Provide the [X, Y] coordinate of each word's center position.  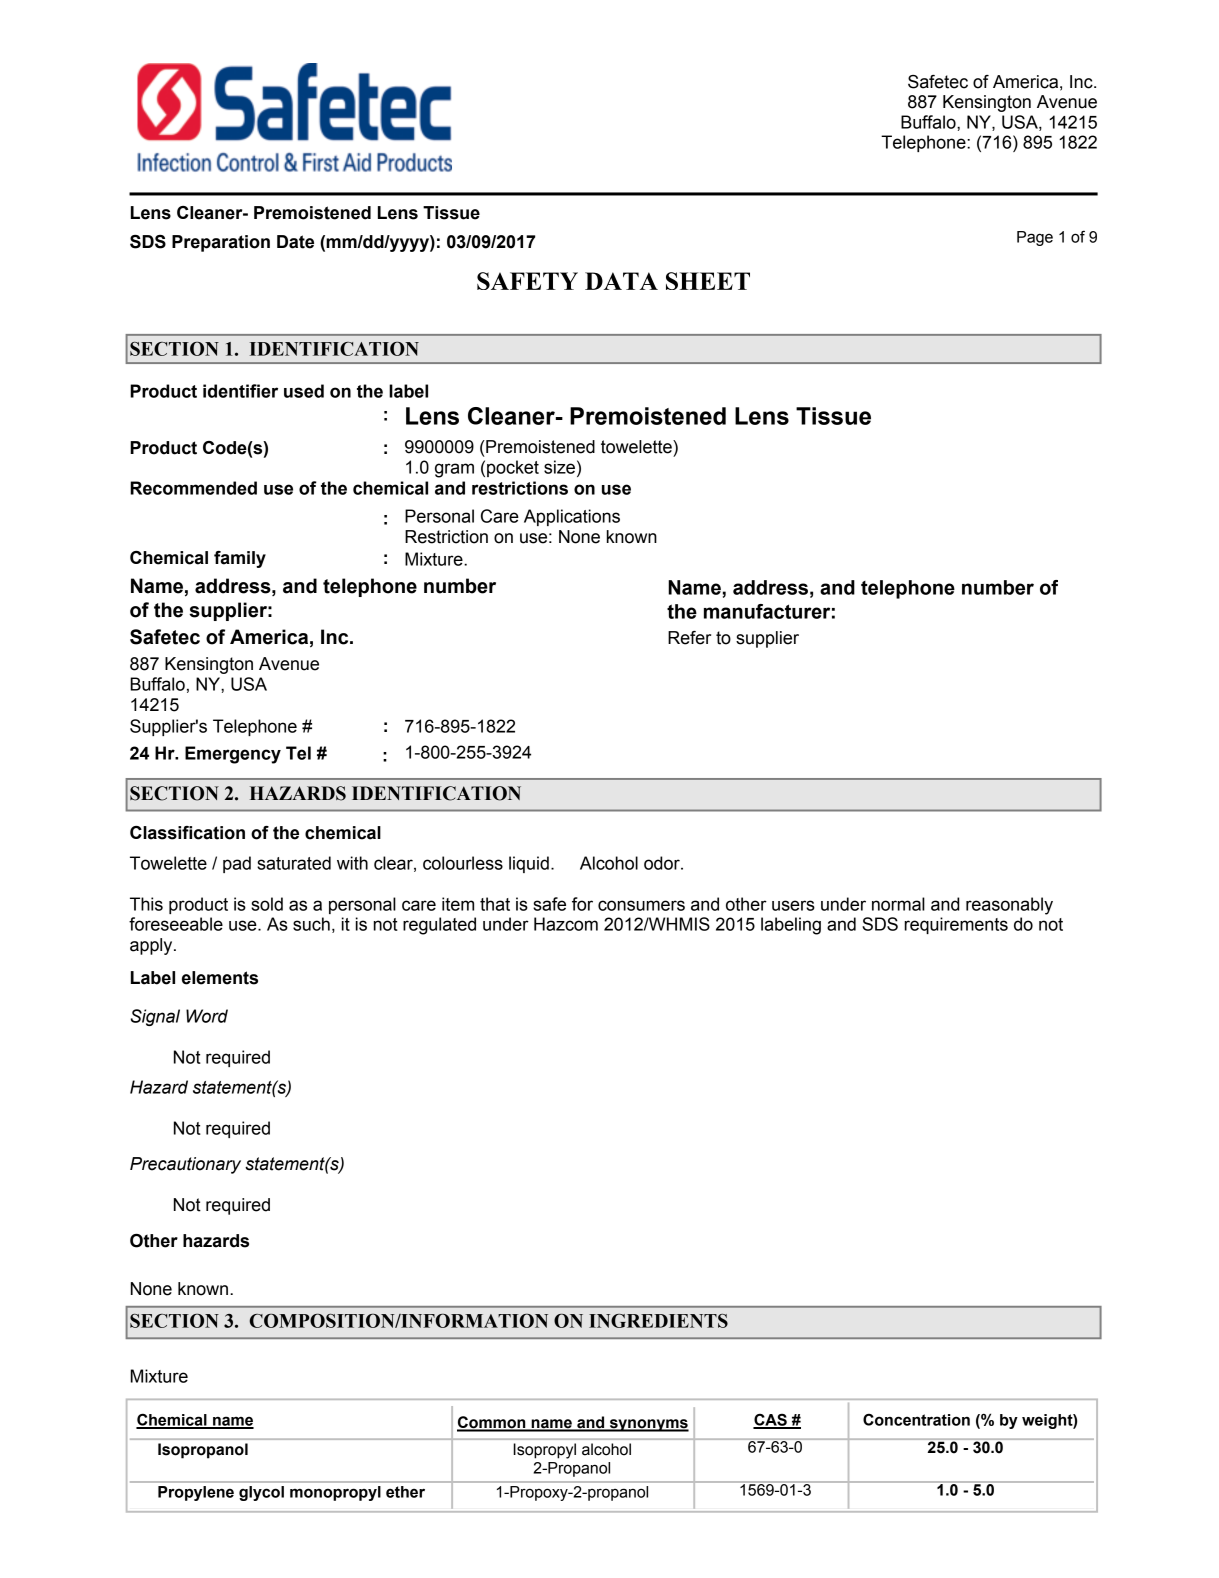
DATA [621, 281]
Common [492, 1423]
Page [1035, 238]
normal [898, 904]
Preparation [221, 243]
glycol [261, 1493]
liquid [529, 864]
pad [237, 864]
